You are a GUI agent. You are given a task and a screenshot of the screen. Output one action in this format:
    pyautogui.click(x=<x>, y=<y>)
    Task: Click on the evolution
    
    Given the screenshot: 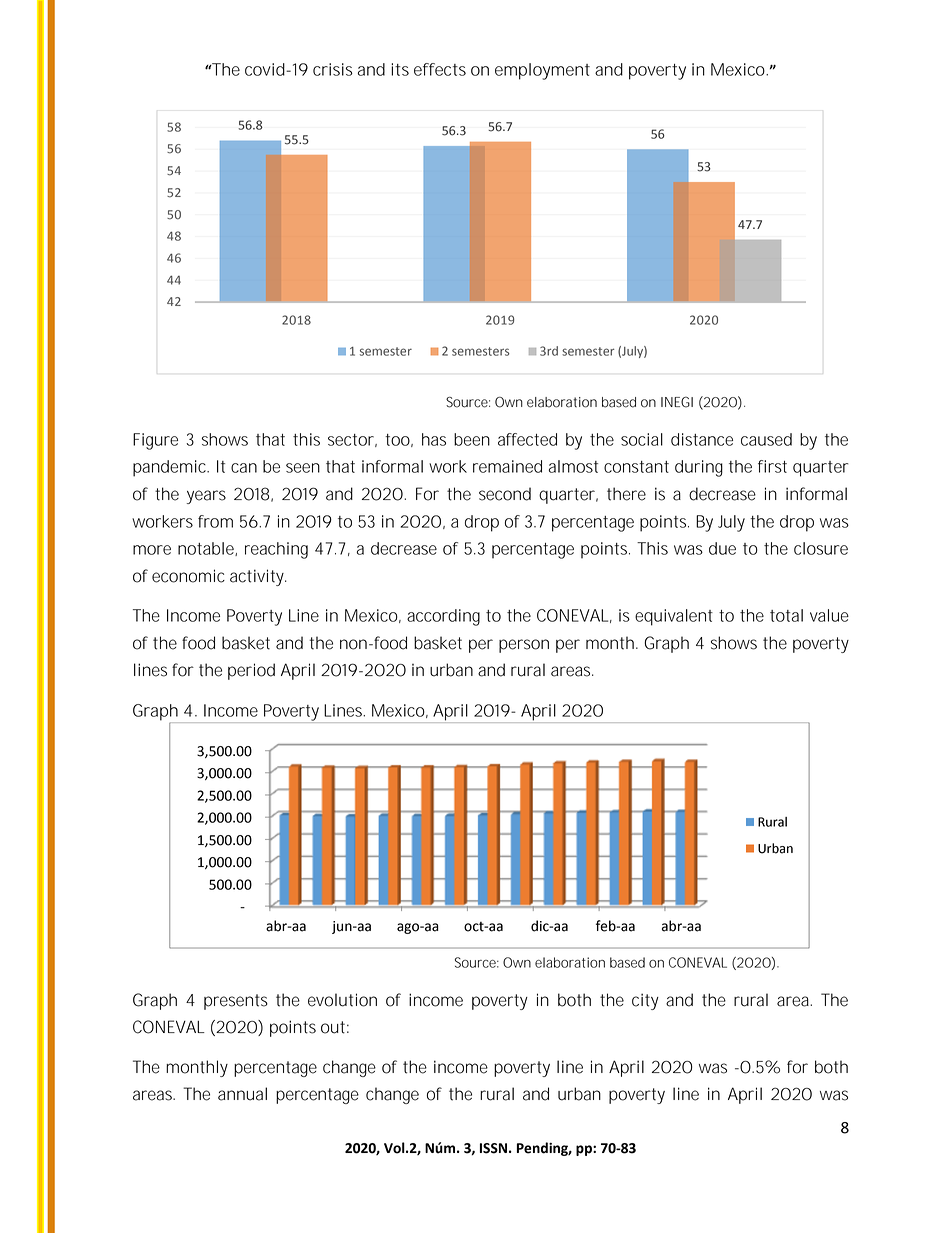 What is the action you would take?
    pyautogui.click(x=342, y=1000)
